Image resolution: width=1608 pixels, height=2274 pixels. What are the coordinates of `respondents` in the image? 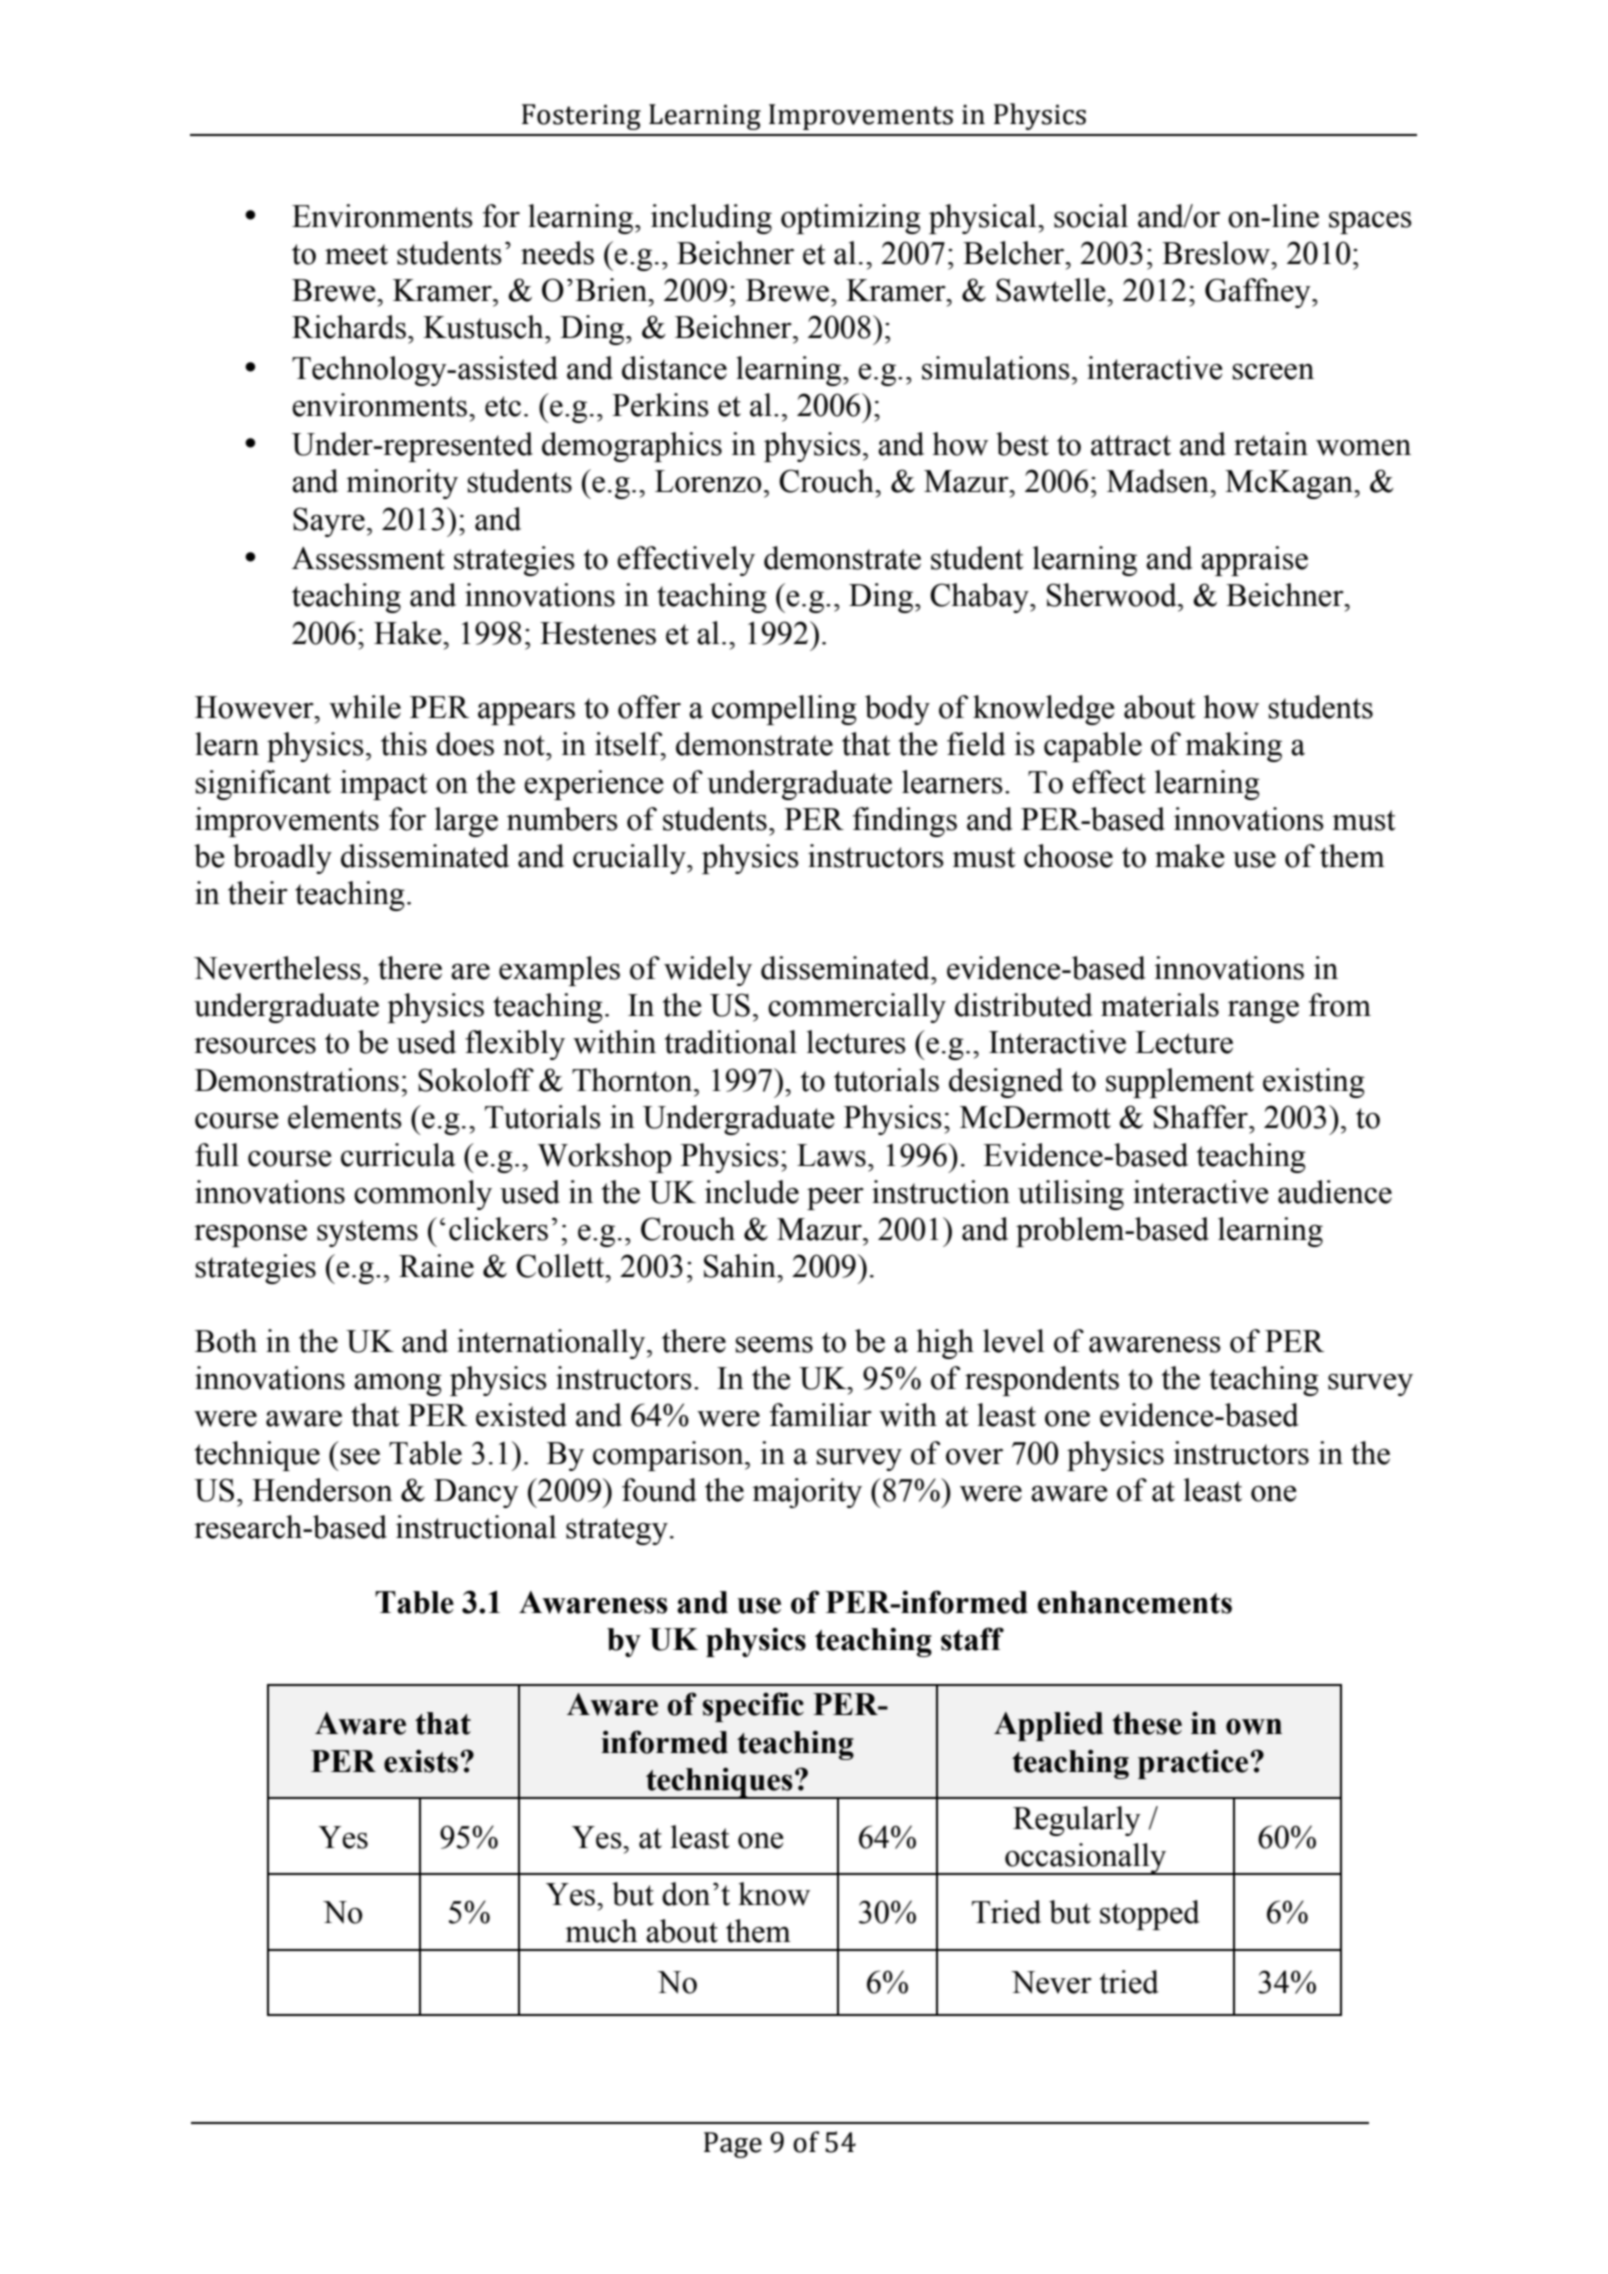 It's located at (1042, 1381).
